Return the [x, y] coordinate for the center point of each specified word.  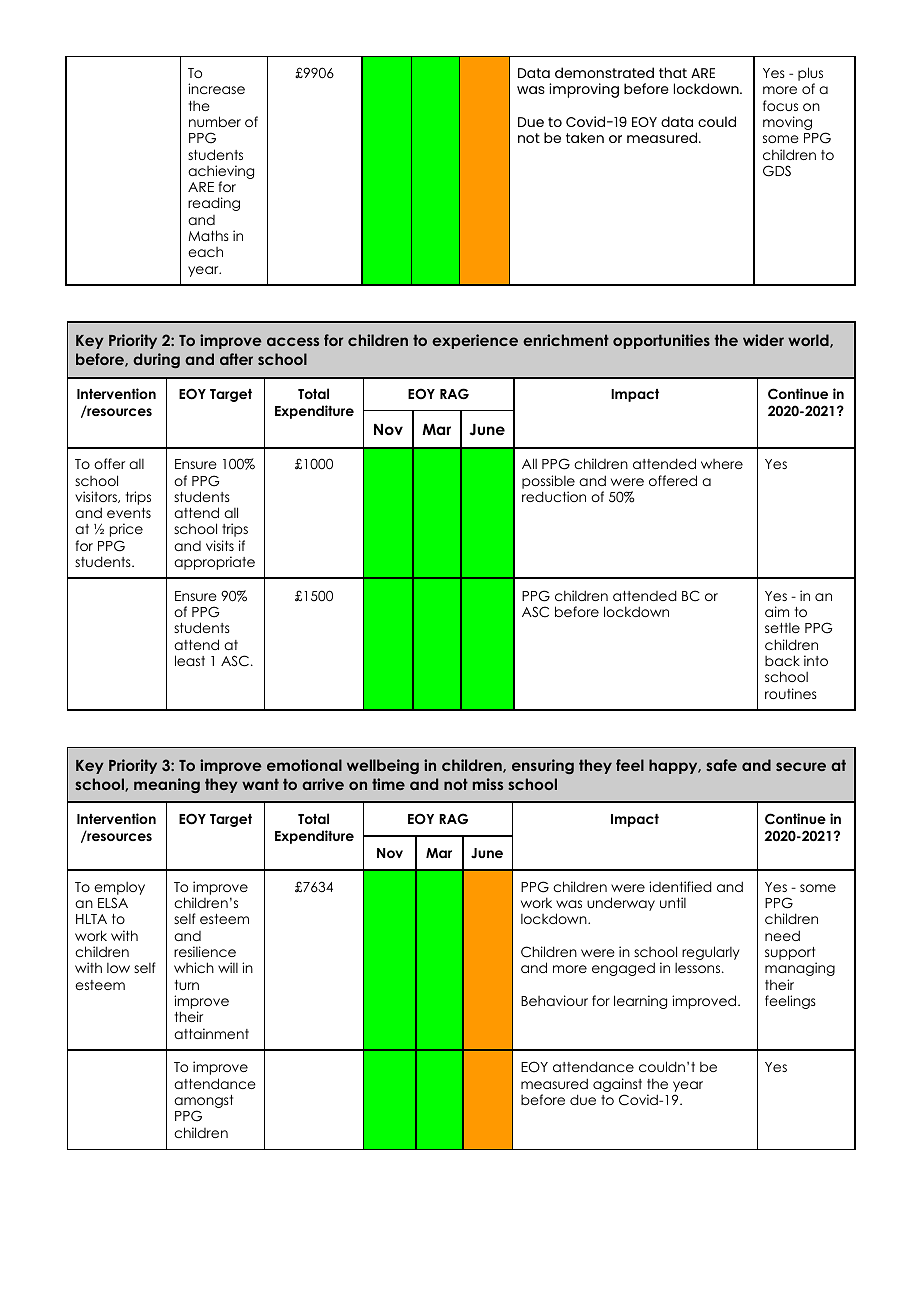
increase [216, 88]
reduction [554, 496]
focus [780, 105]
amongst [203, 1103]
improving [584, 90]
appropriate [214, 563]
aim [777, 611]
